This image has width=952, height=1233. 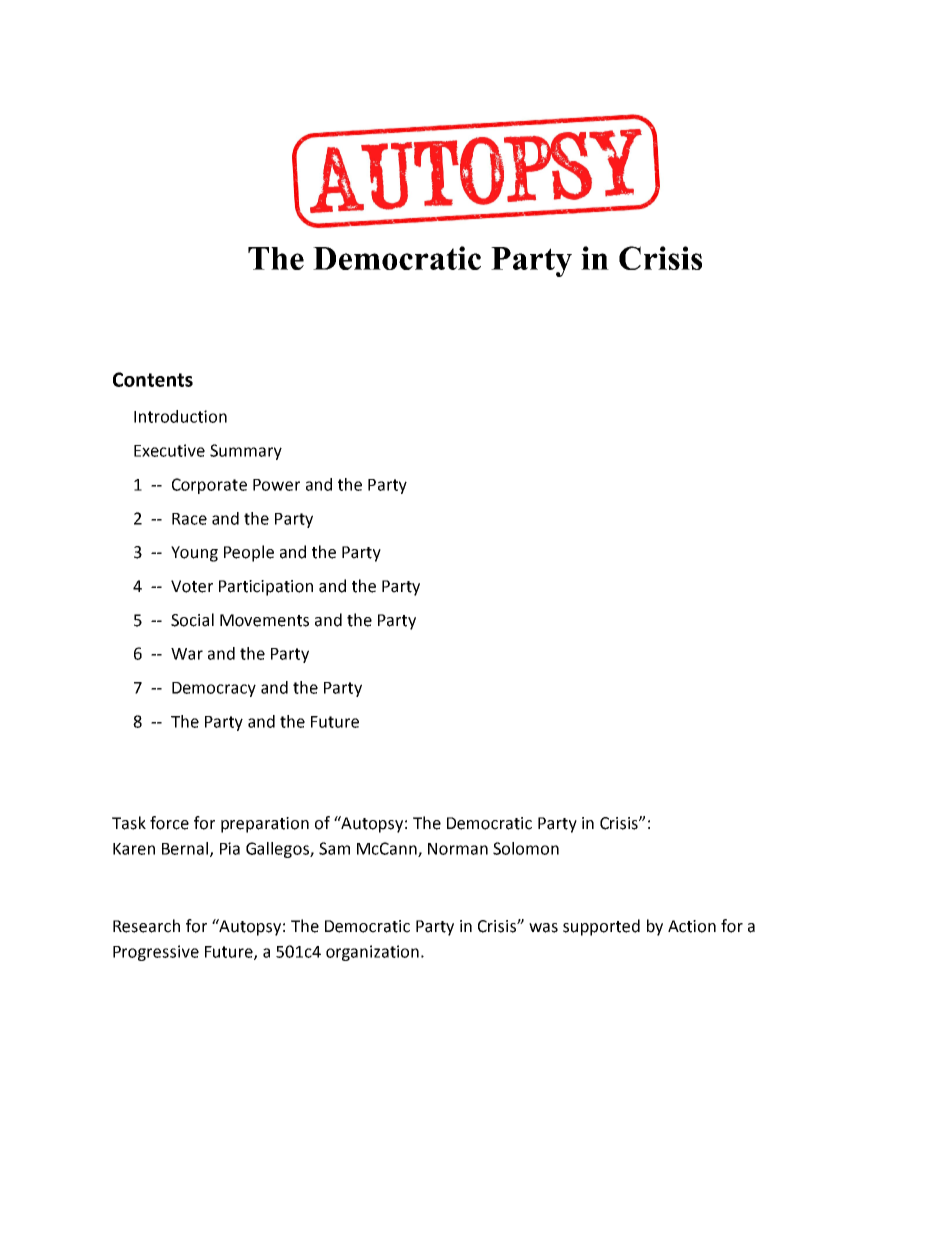 I want to click on Introduction, so click(x=180, y=416).
